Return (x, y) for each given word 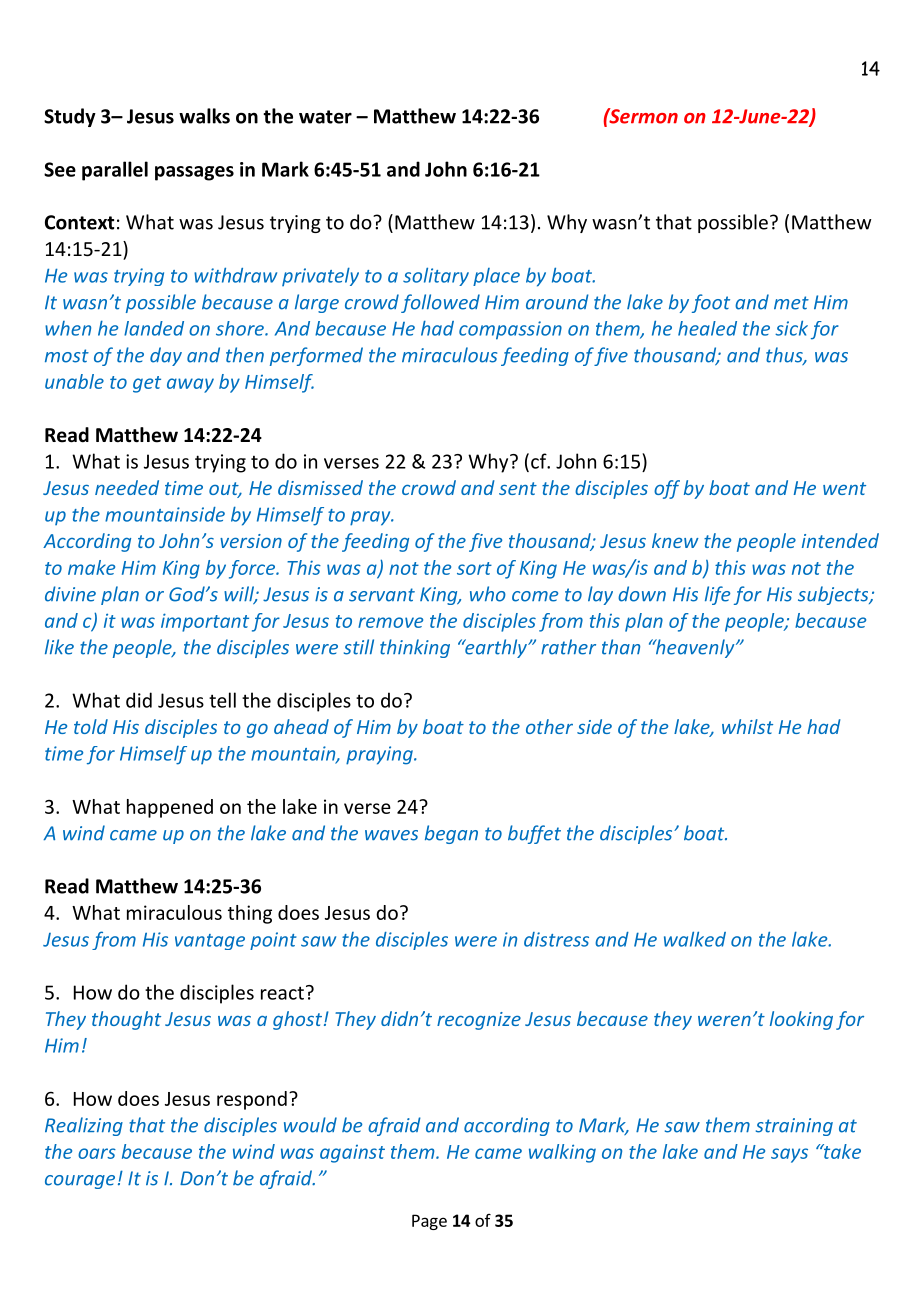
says (789, 1155)
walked (695, 939)
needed (127, 487)
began (451, 834)
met (791, 303)
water (325, 117)
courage (80, 1182)
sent (518, 488)
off (667, 489)
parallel (115, 171)
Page (429, 1222)
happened (170, 808)
